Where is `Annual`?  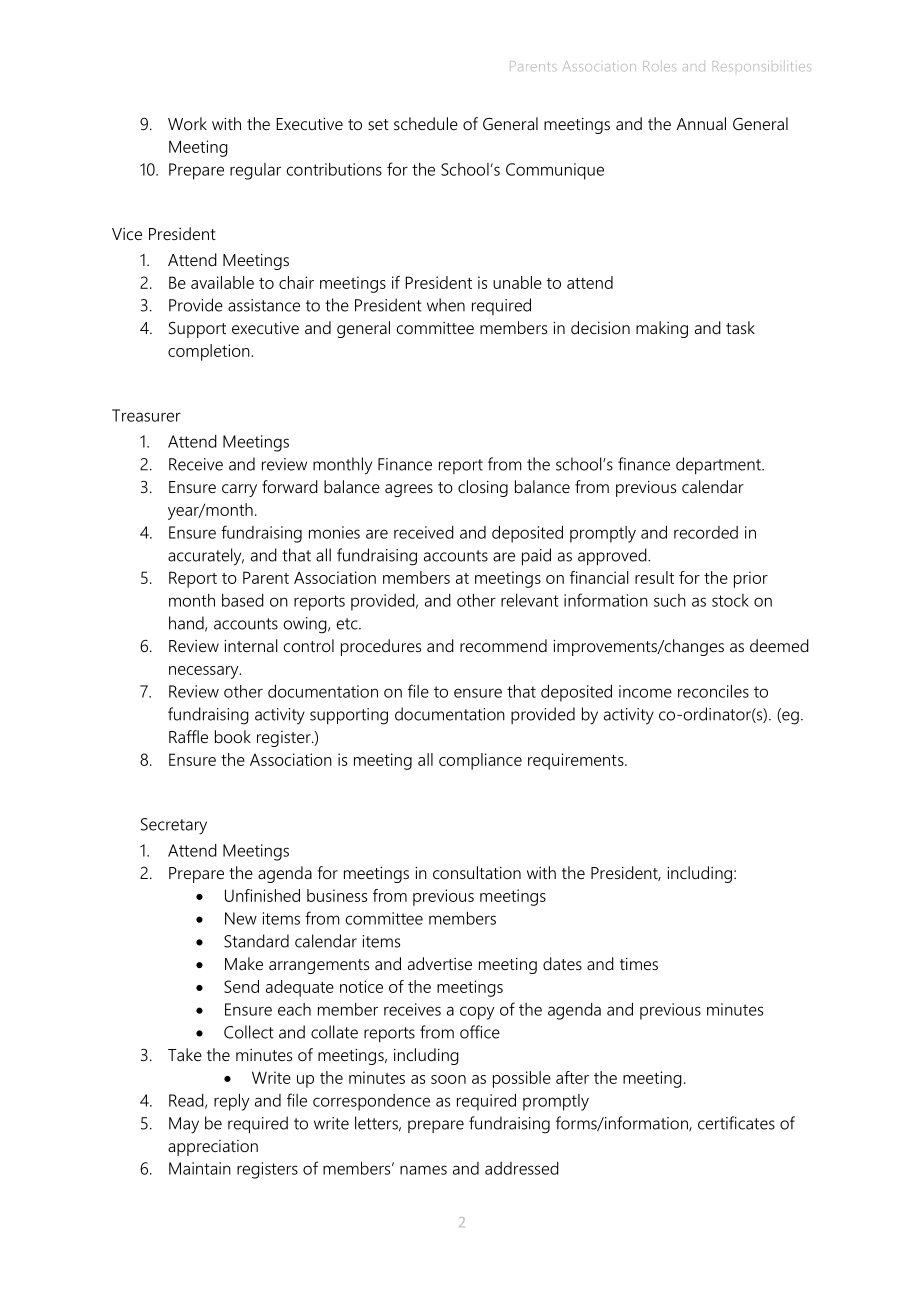
Annual is located at coordinates (701, 123).
